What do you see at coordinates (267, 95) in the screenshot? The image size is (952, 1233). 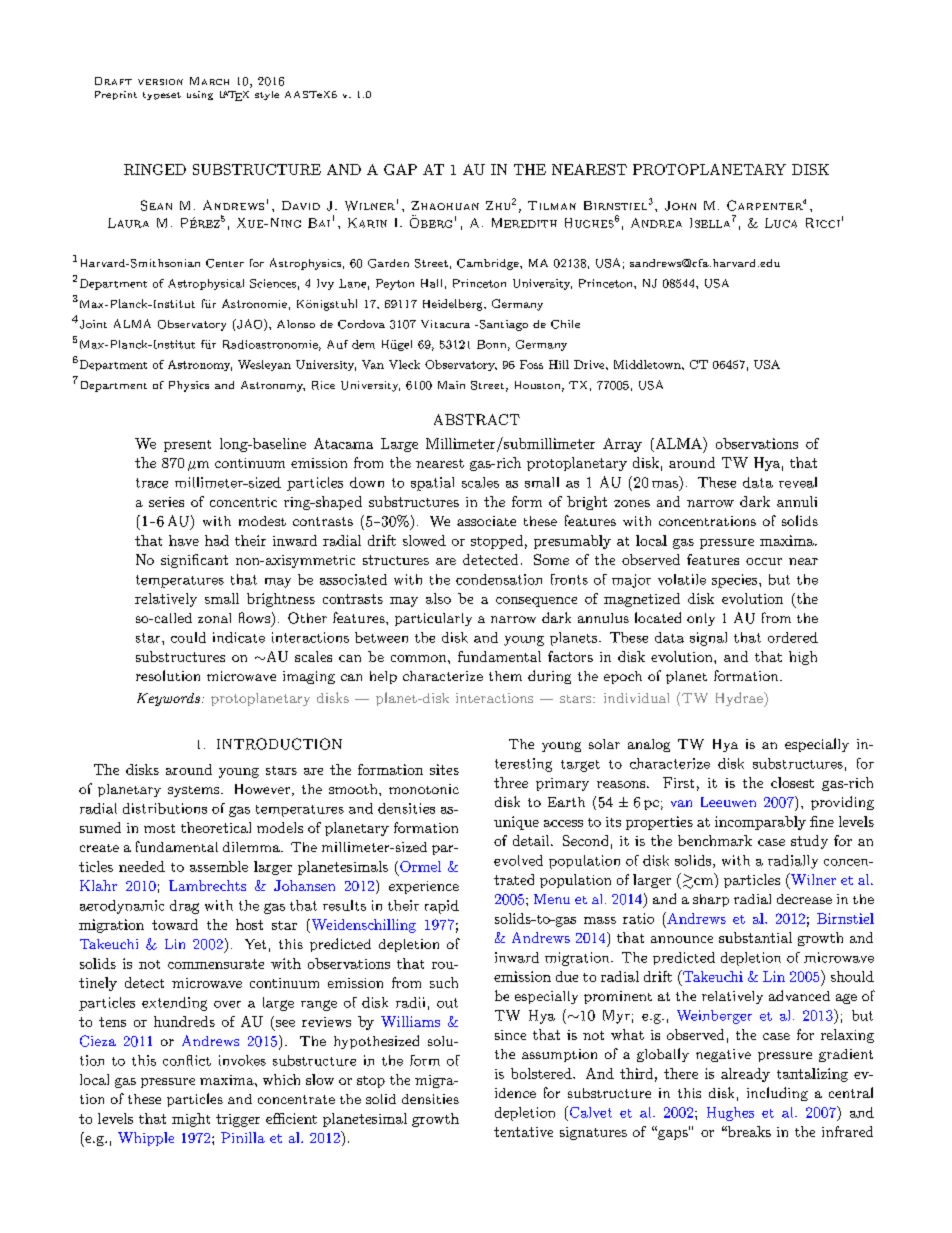 I see `style` at bounding box center [267, 95].
